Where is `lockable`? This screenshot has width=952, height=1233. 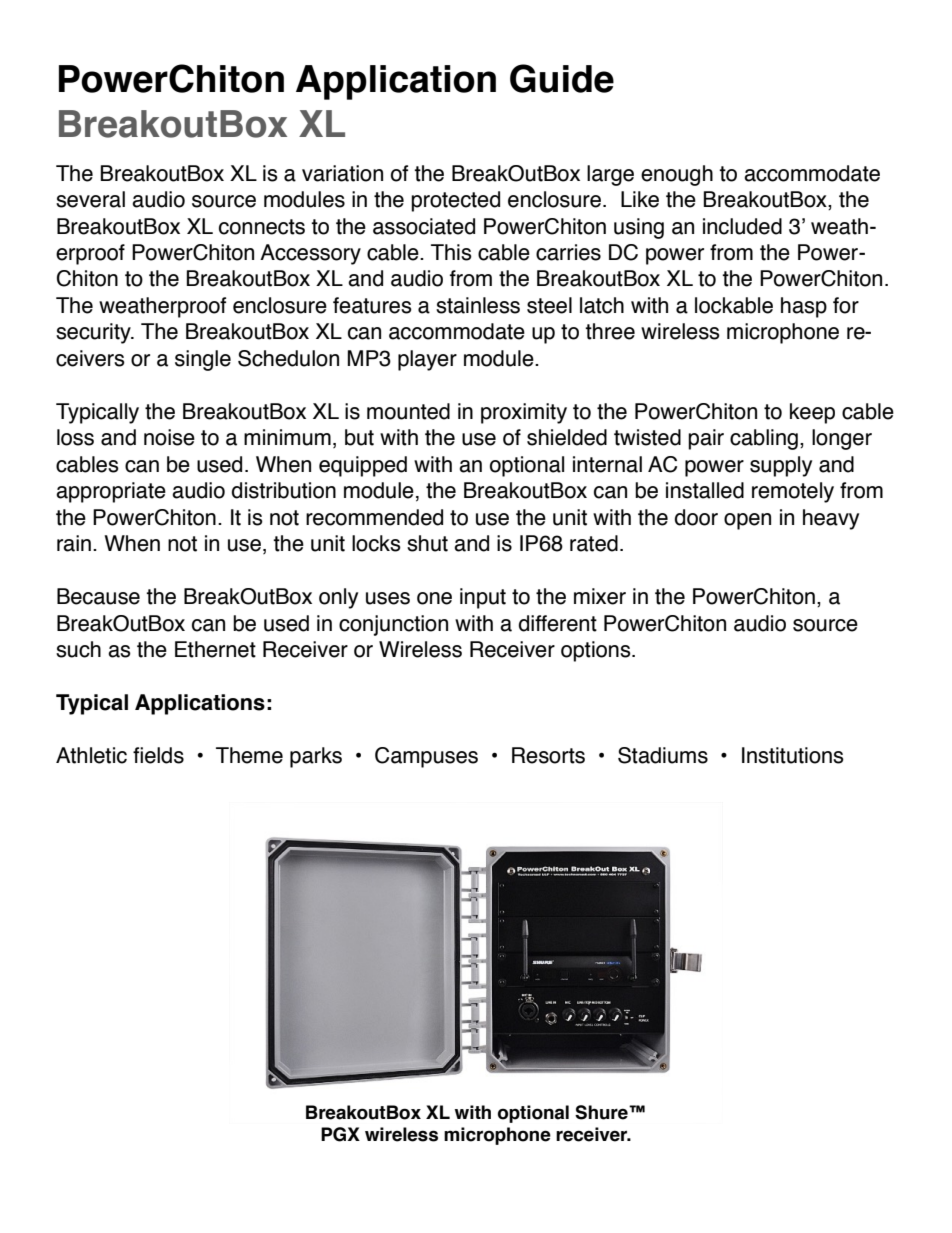 lockable is located at coordinates (734, 305).
